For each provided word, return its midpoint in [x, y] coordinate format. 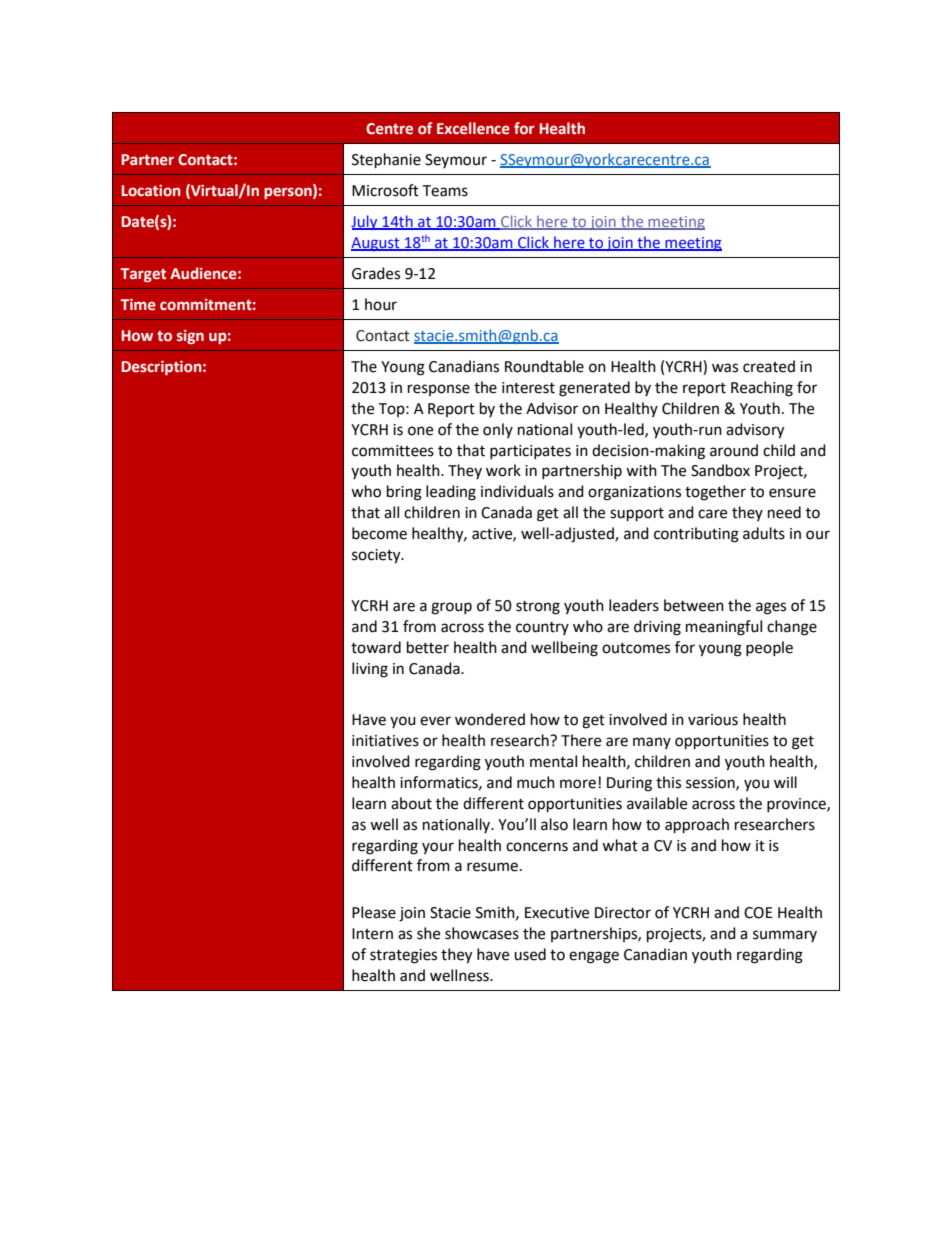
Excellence [473, 128]
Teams [445, 191]
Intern [372, 934]
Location [151, 191]
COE [758, 913]
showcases [482, 933]
